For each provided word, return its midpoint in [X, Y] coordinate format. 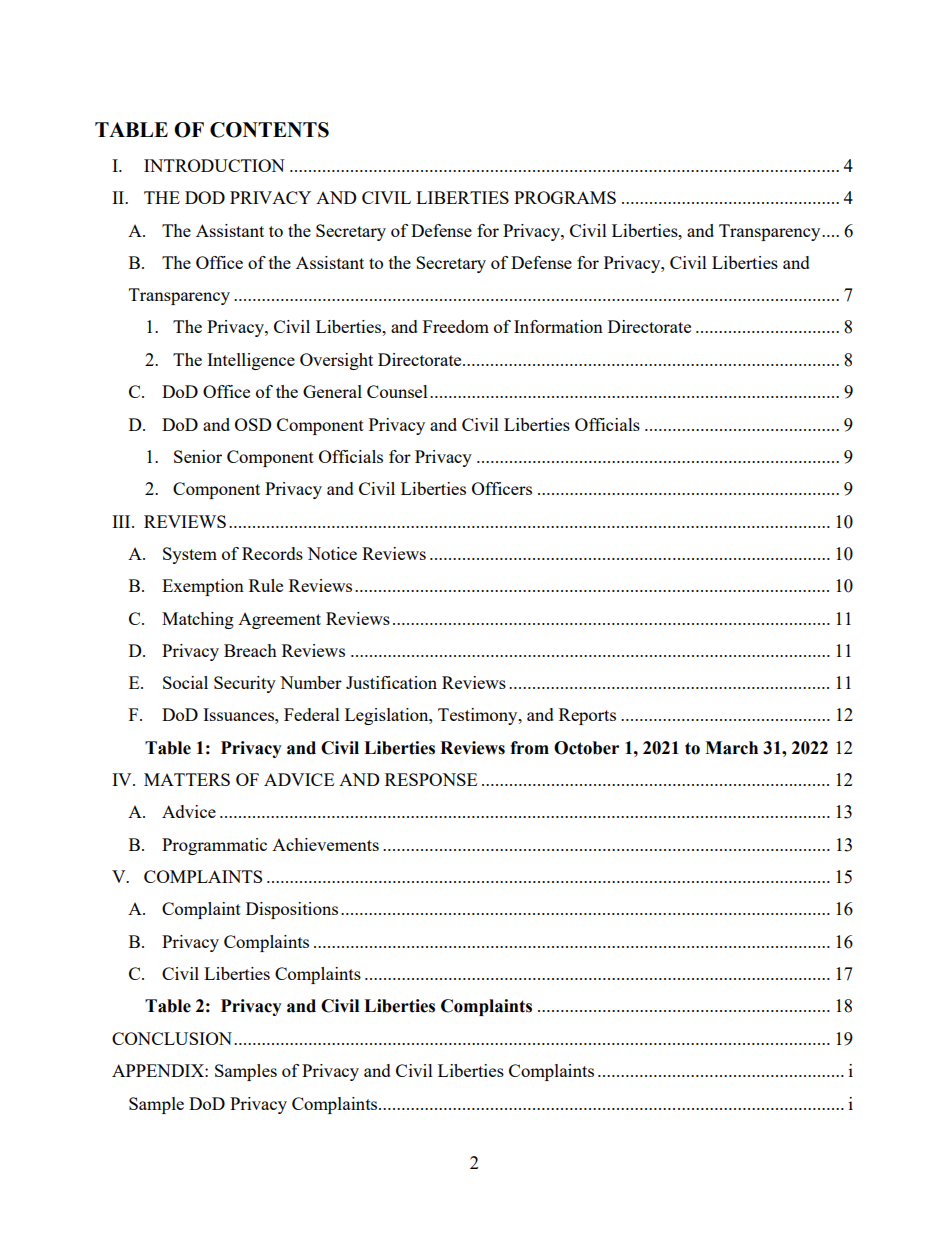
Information [558, 326]
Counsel [397, 391]
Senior [198, 456]
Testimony [479, 716]
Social [185, 682]
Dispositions [292, 910]
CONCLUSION [173, 1038]
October [586, 748]
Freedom [456, 326]
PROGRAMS [565, 197]
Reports [587, 716]
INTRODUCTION [214, 165]
